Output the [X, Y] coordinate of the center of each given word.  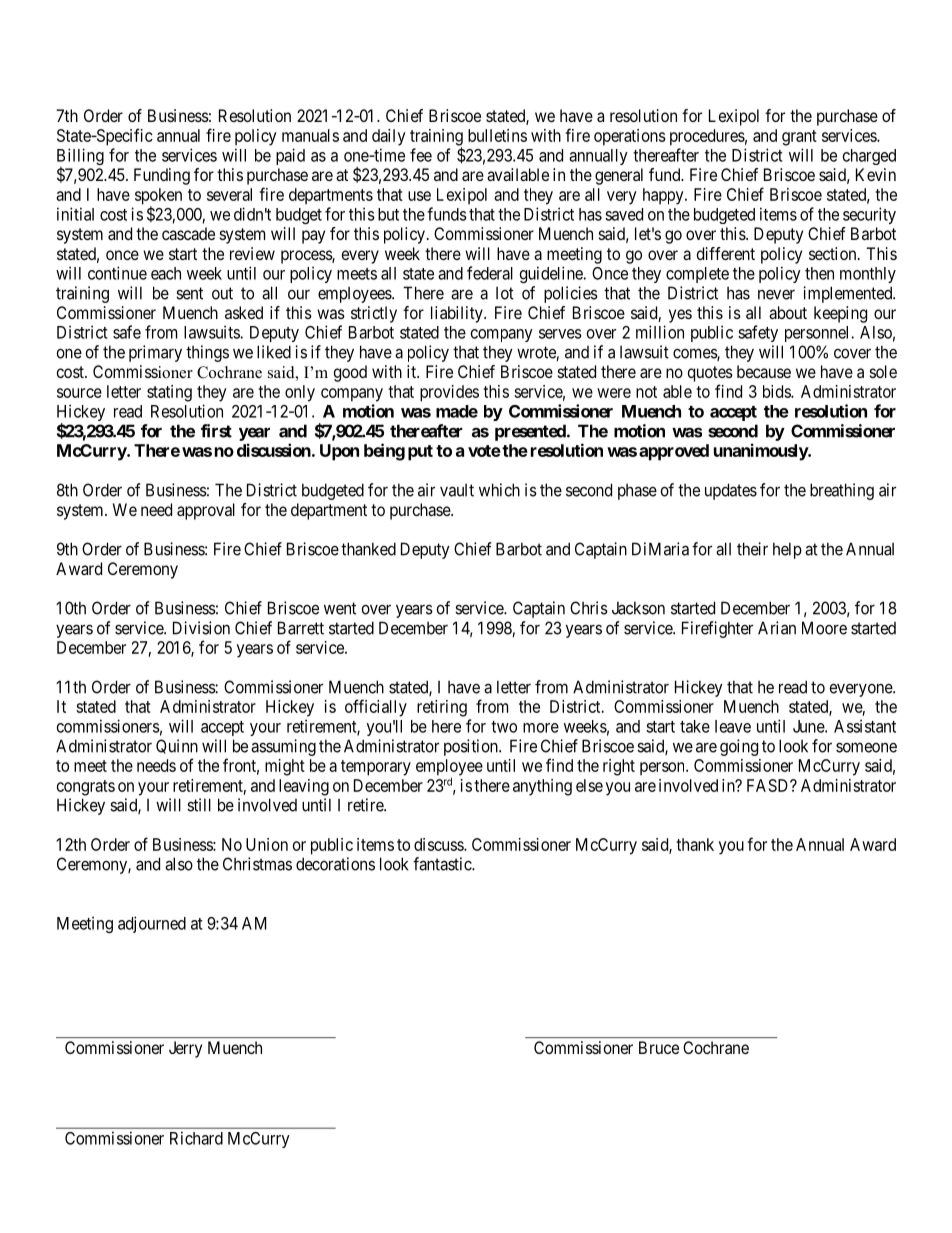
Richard [196, 1138]
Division [201, 628]
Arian [777, 628]
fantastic [443, 864]
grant [799, 138]
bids [777, 391]
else [589, 785]
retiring [442, 708]
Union [267, 844]
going [739, 747]
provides [449, 393]
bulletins [497, 135]
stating [169, 393]
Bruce [659, 1047]
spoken [158, 197]
